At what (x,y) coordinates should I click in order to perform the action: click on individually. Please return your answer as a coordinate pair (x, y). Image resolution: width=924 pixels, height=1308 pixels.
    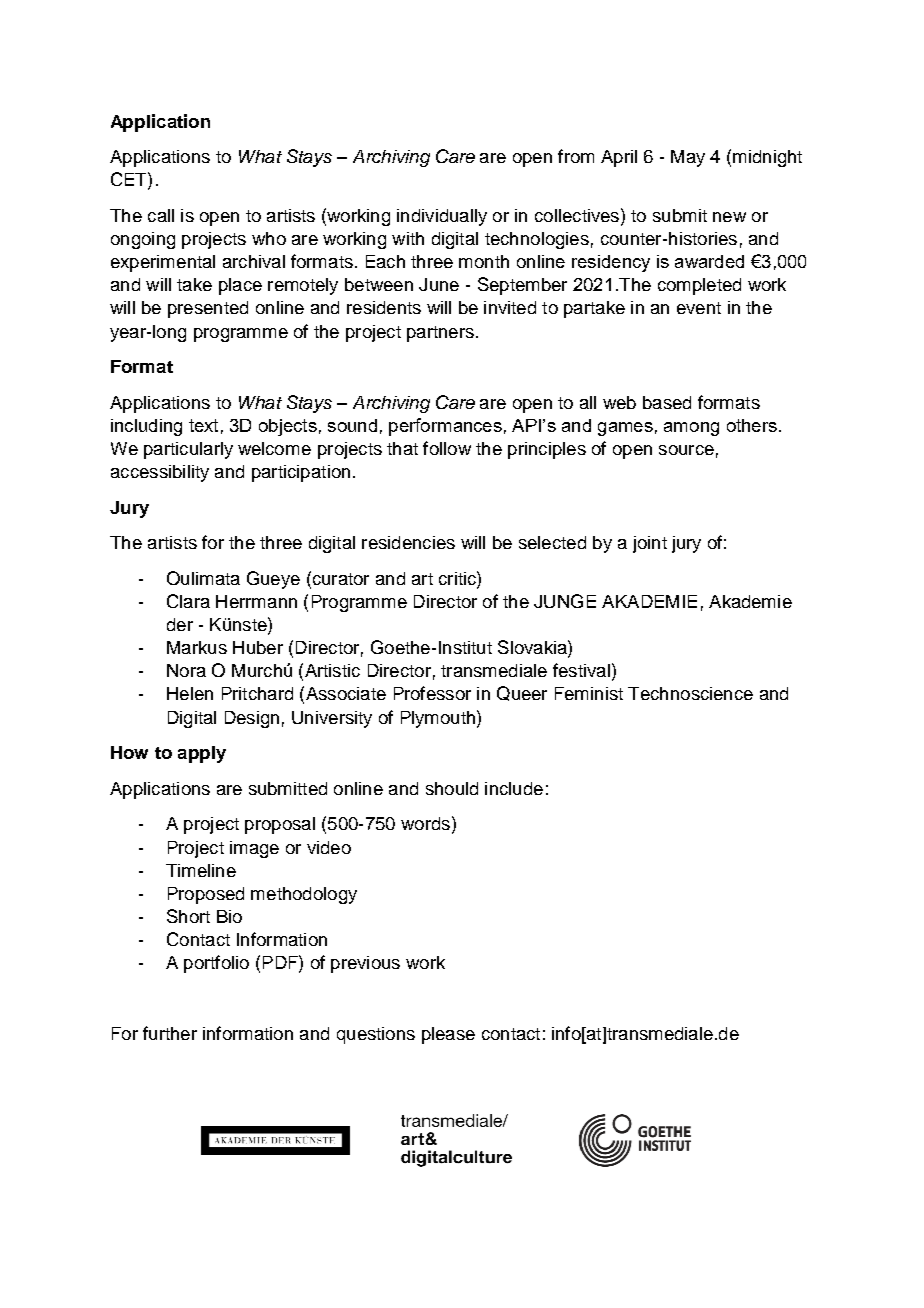
    Looking at the image, I should click on (442, 217).
